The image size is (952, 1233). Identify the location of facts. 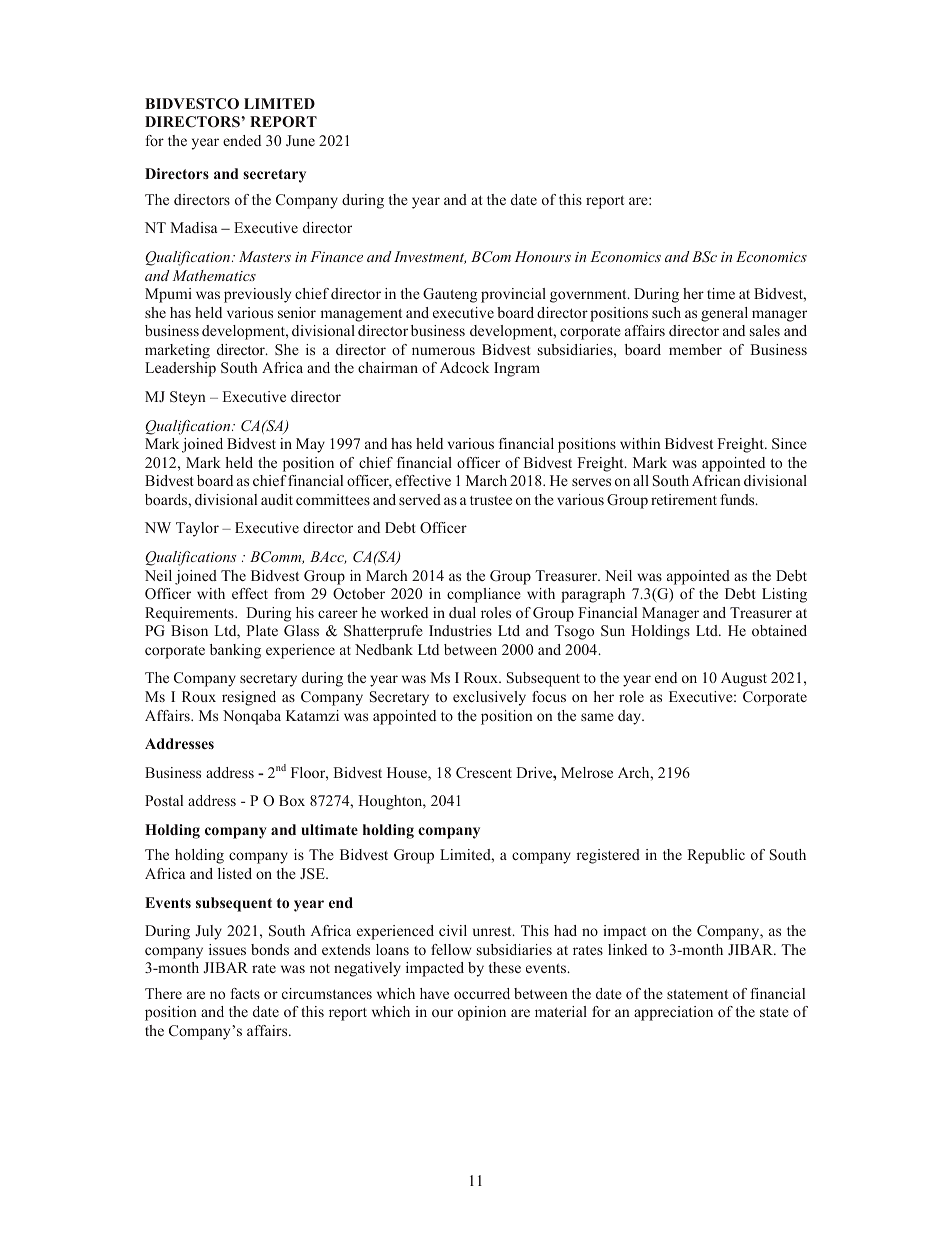
(245, 993).
